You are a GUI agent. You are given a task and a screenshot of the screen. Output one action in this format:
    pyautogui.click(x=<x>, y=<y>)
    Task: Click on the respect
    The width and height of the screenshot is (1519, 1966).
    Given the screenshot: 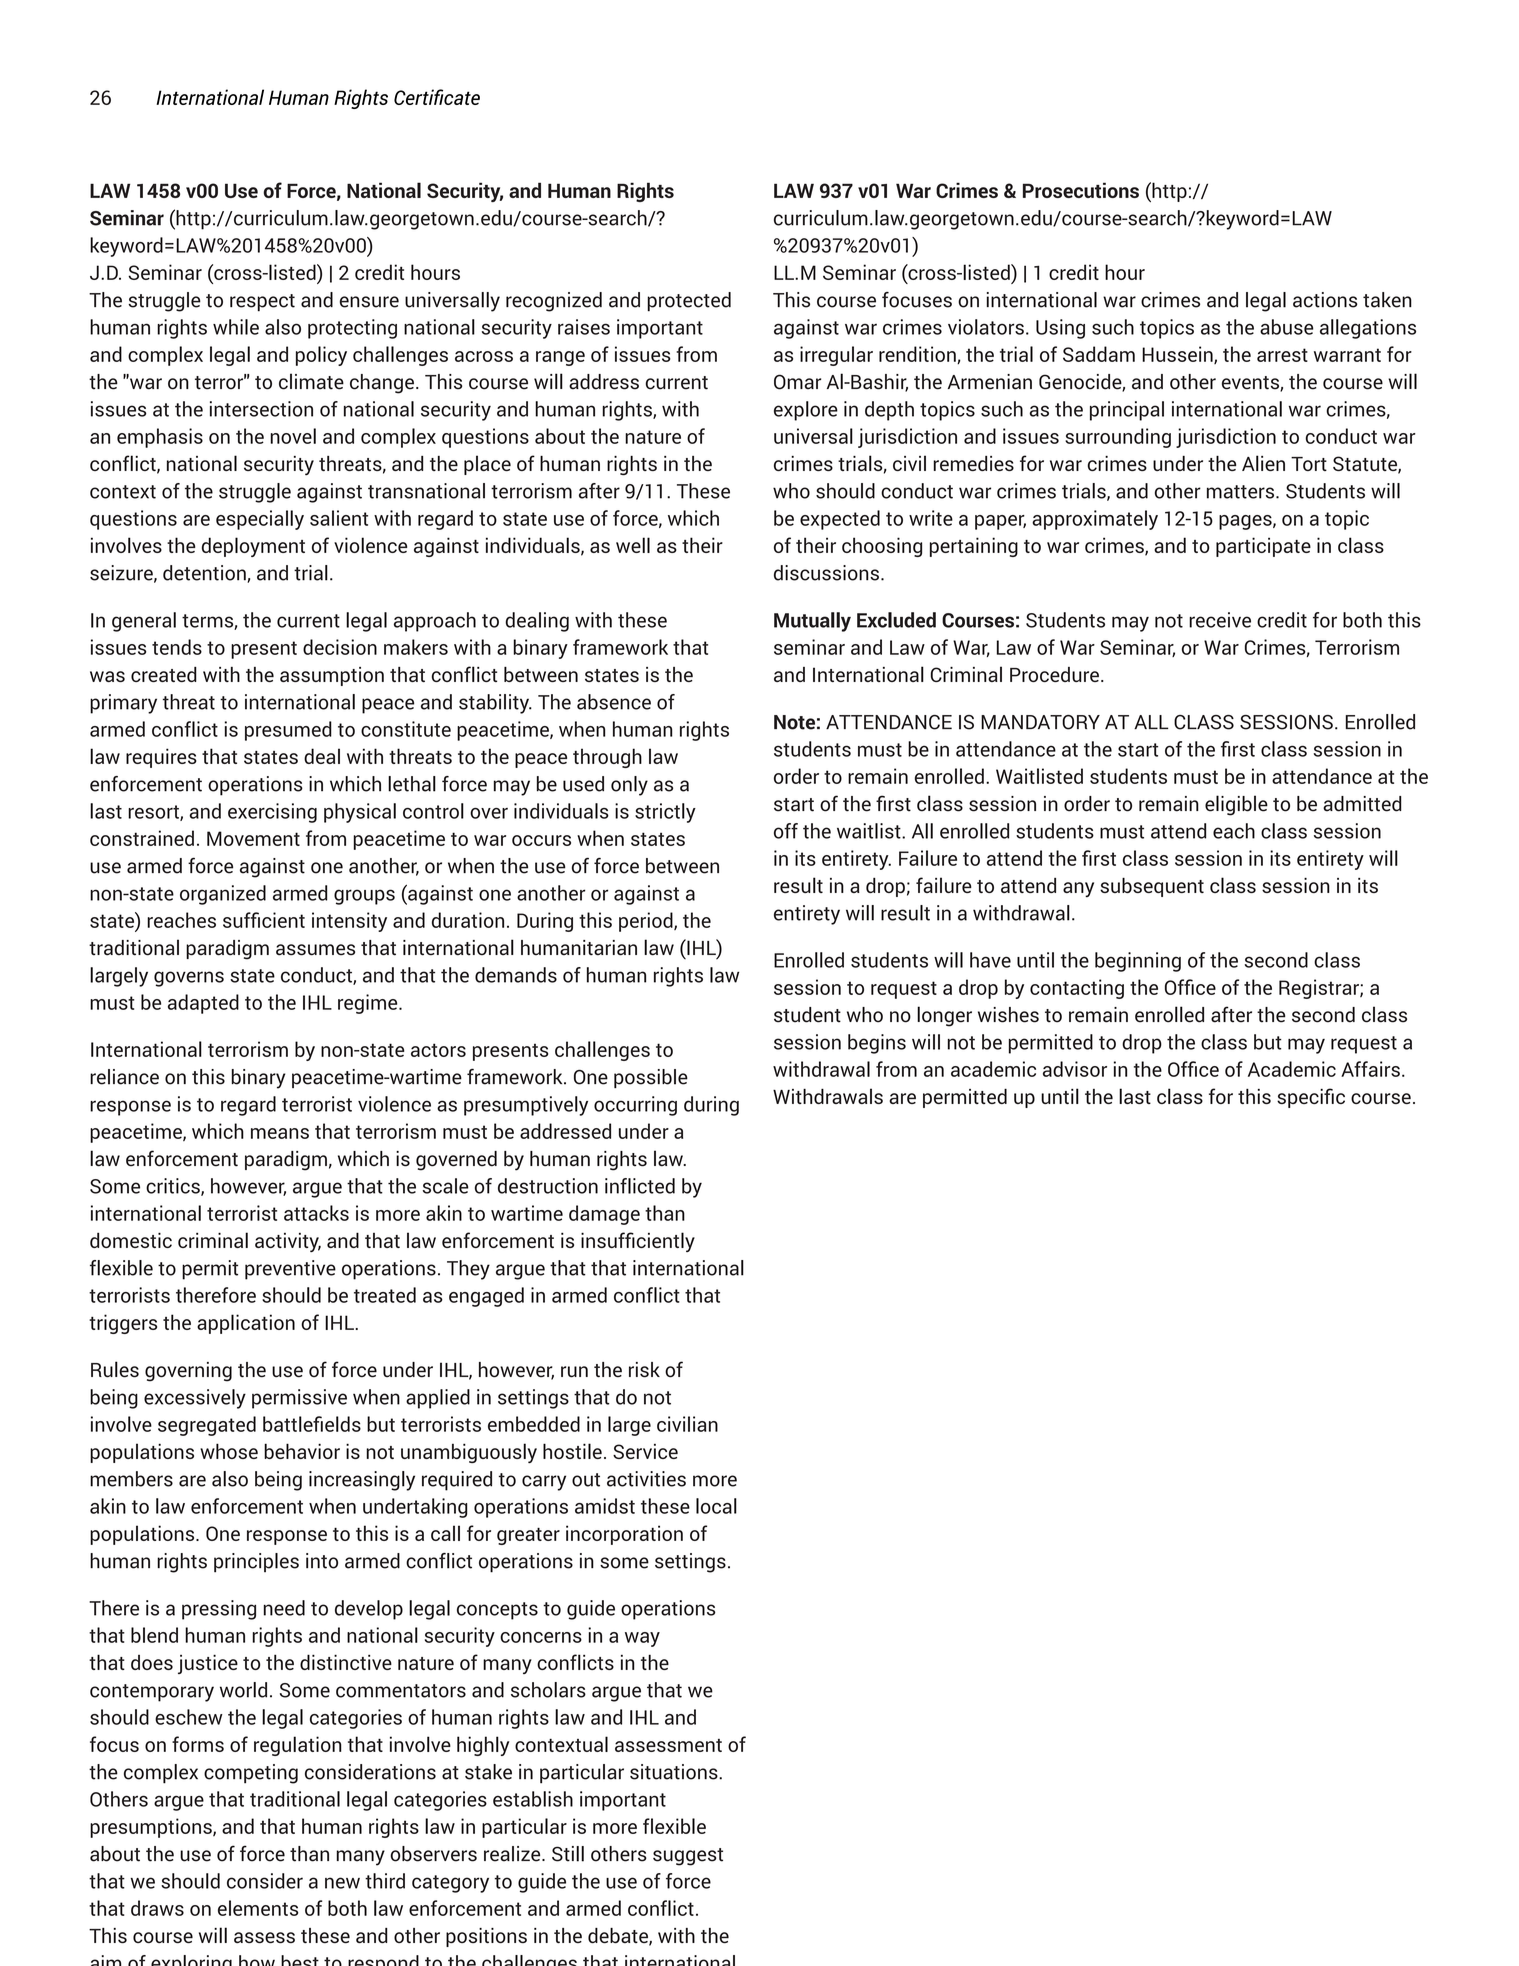 What is the action you would take?
    pyautogui.click(x=262, y=303)
